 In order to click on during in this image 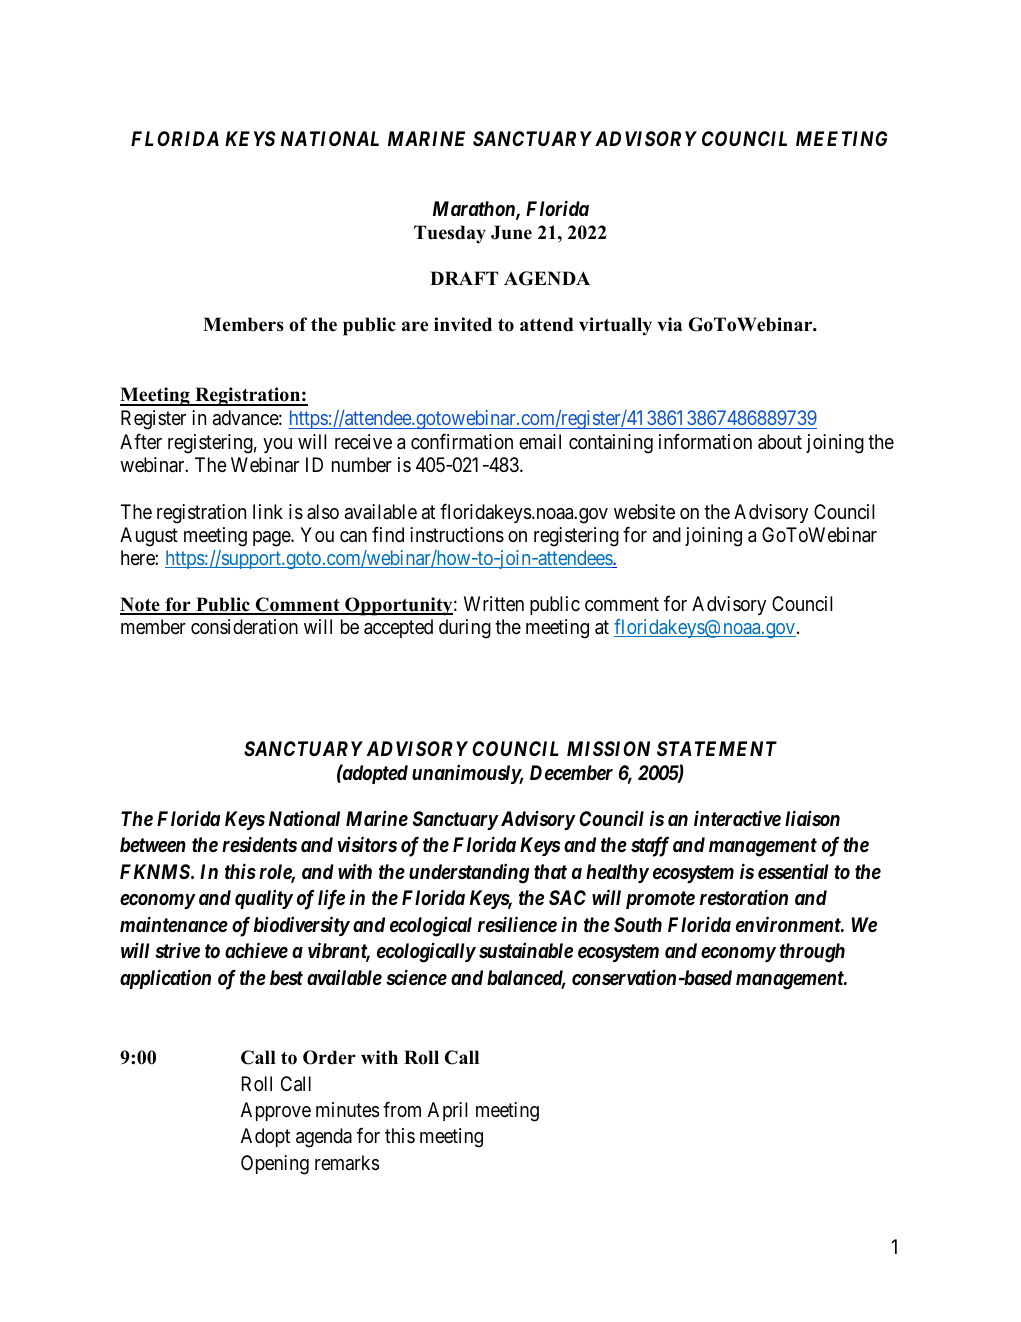, I will do `click(465, 629)`.
